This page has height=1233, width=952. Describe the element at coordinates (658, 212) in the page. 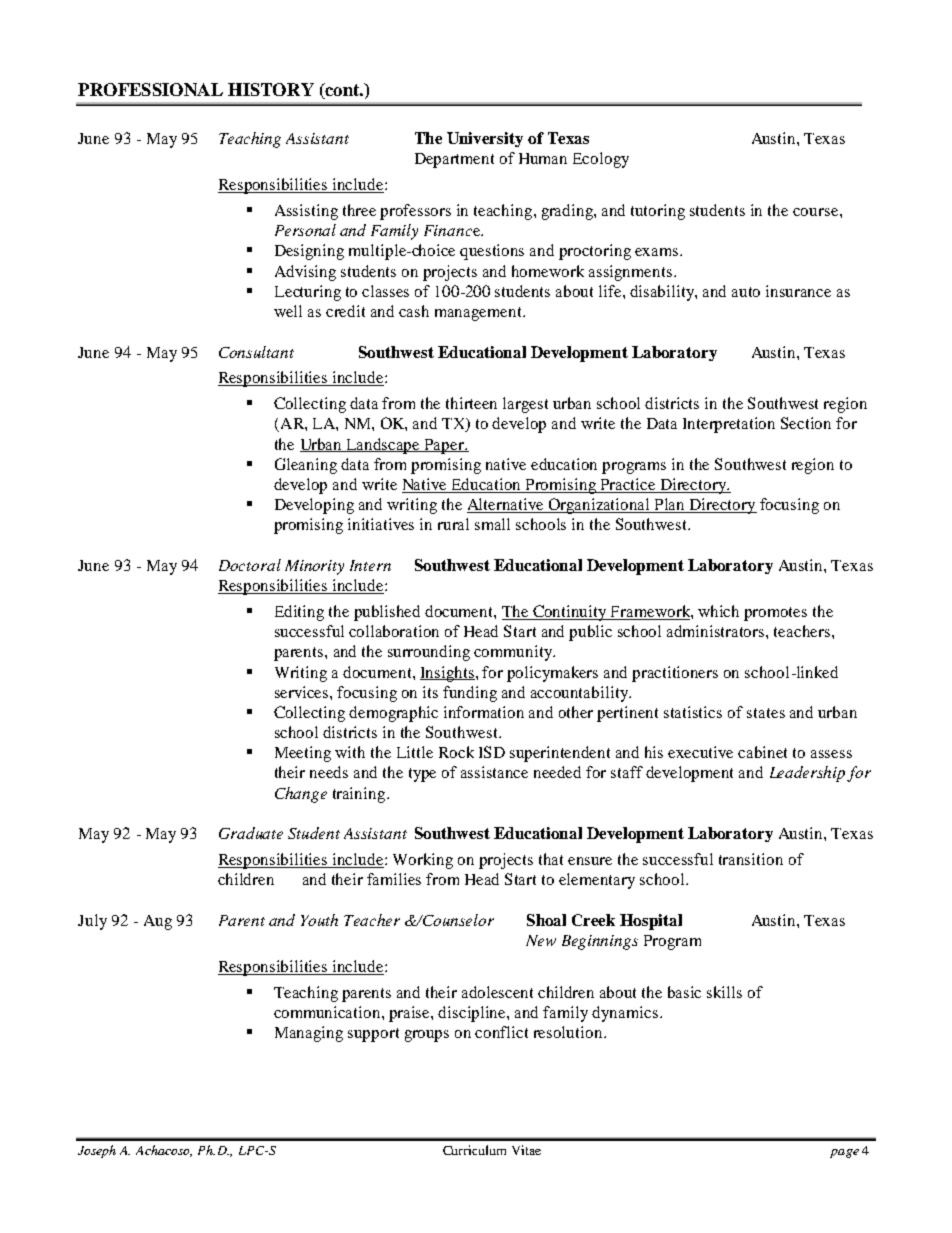

I see `tutoring` at that location.
